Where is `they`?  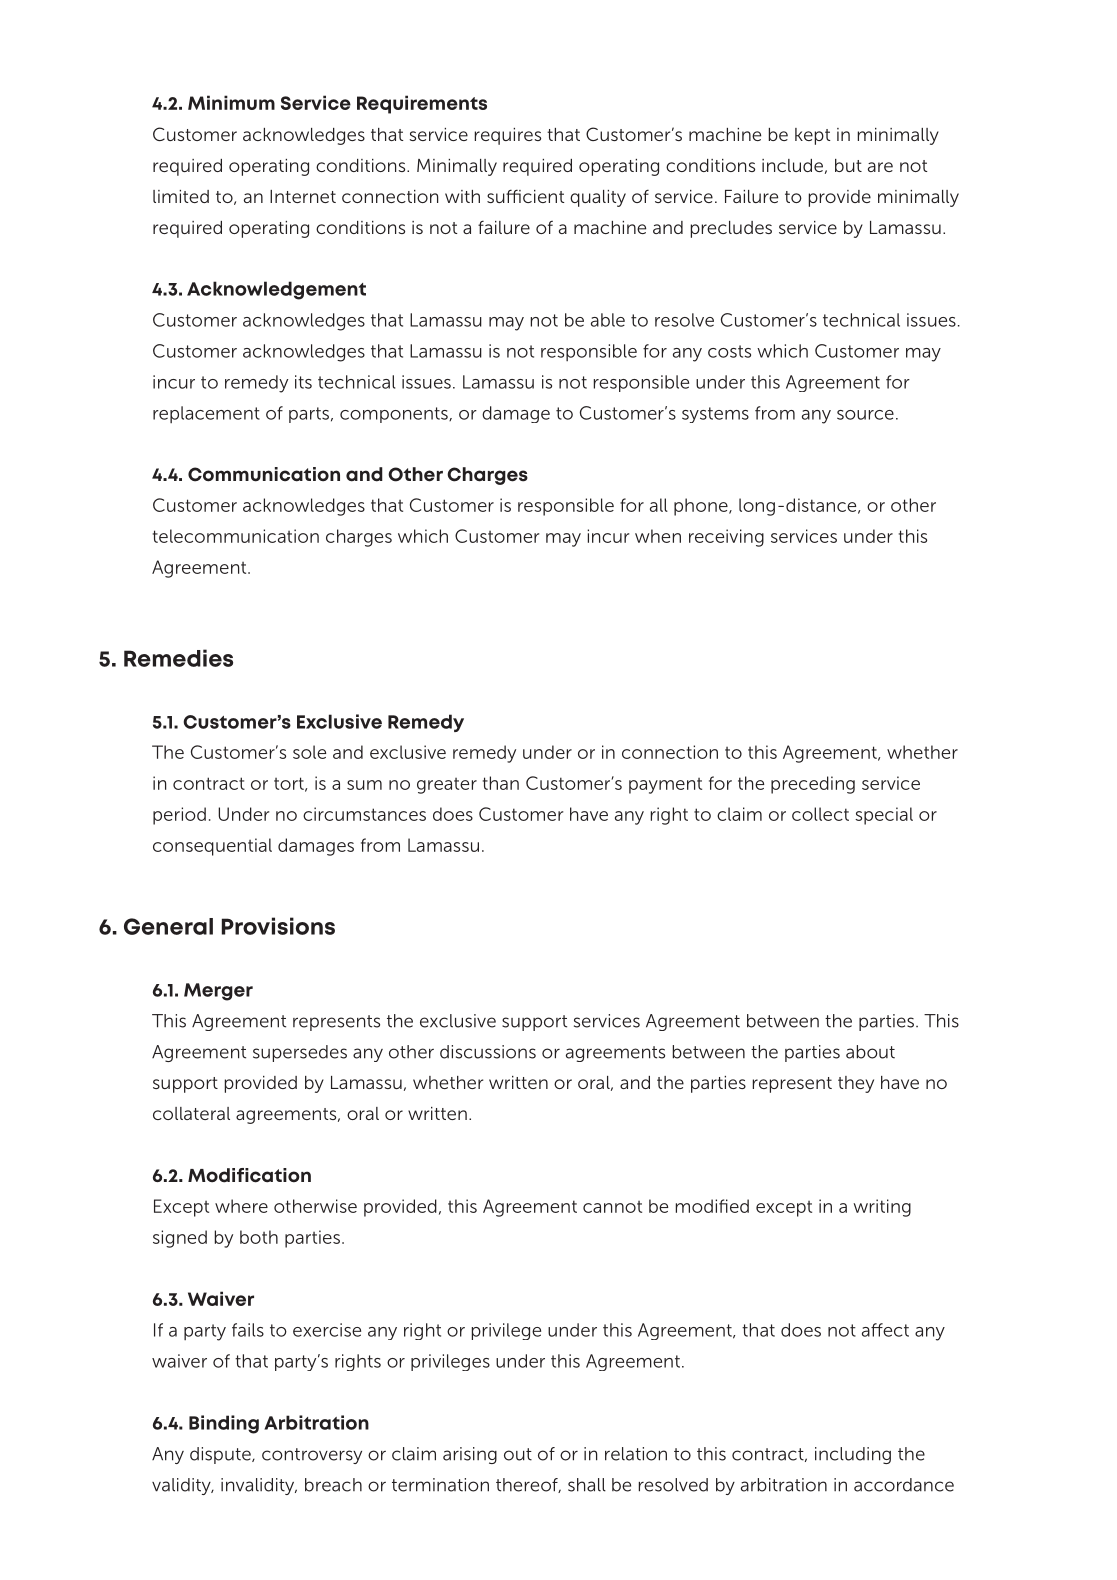 they is located at coordinates (856, 1084).
